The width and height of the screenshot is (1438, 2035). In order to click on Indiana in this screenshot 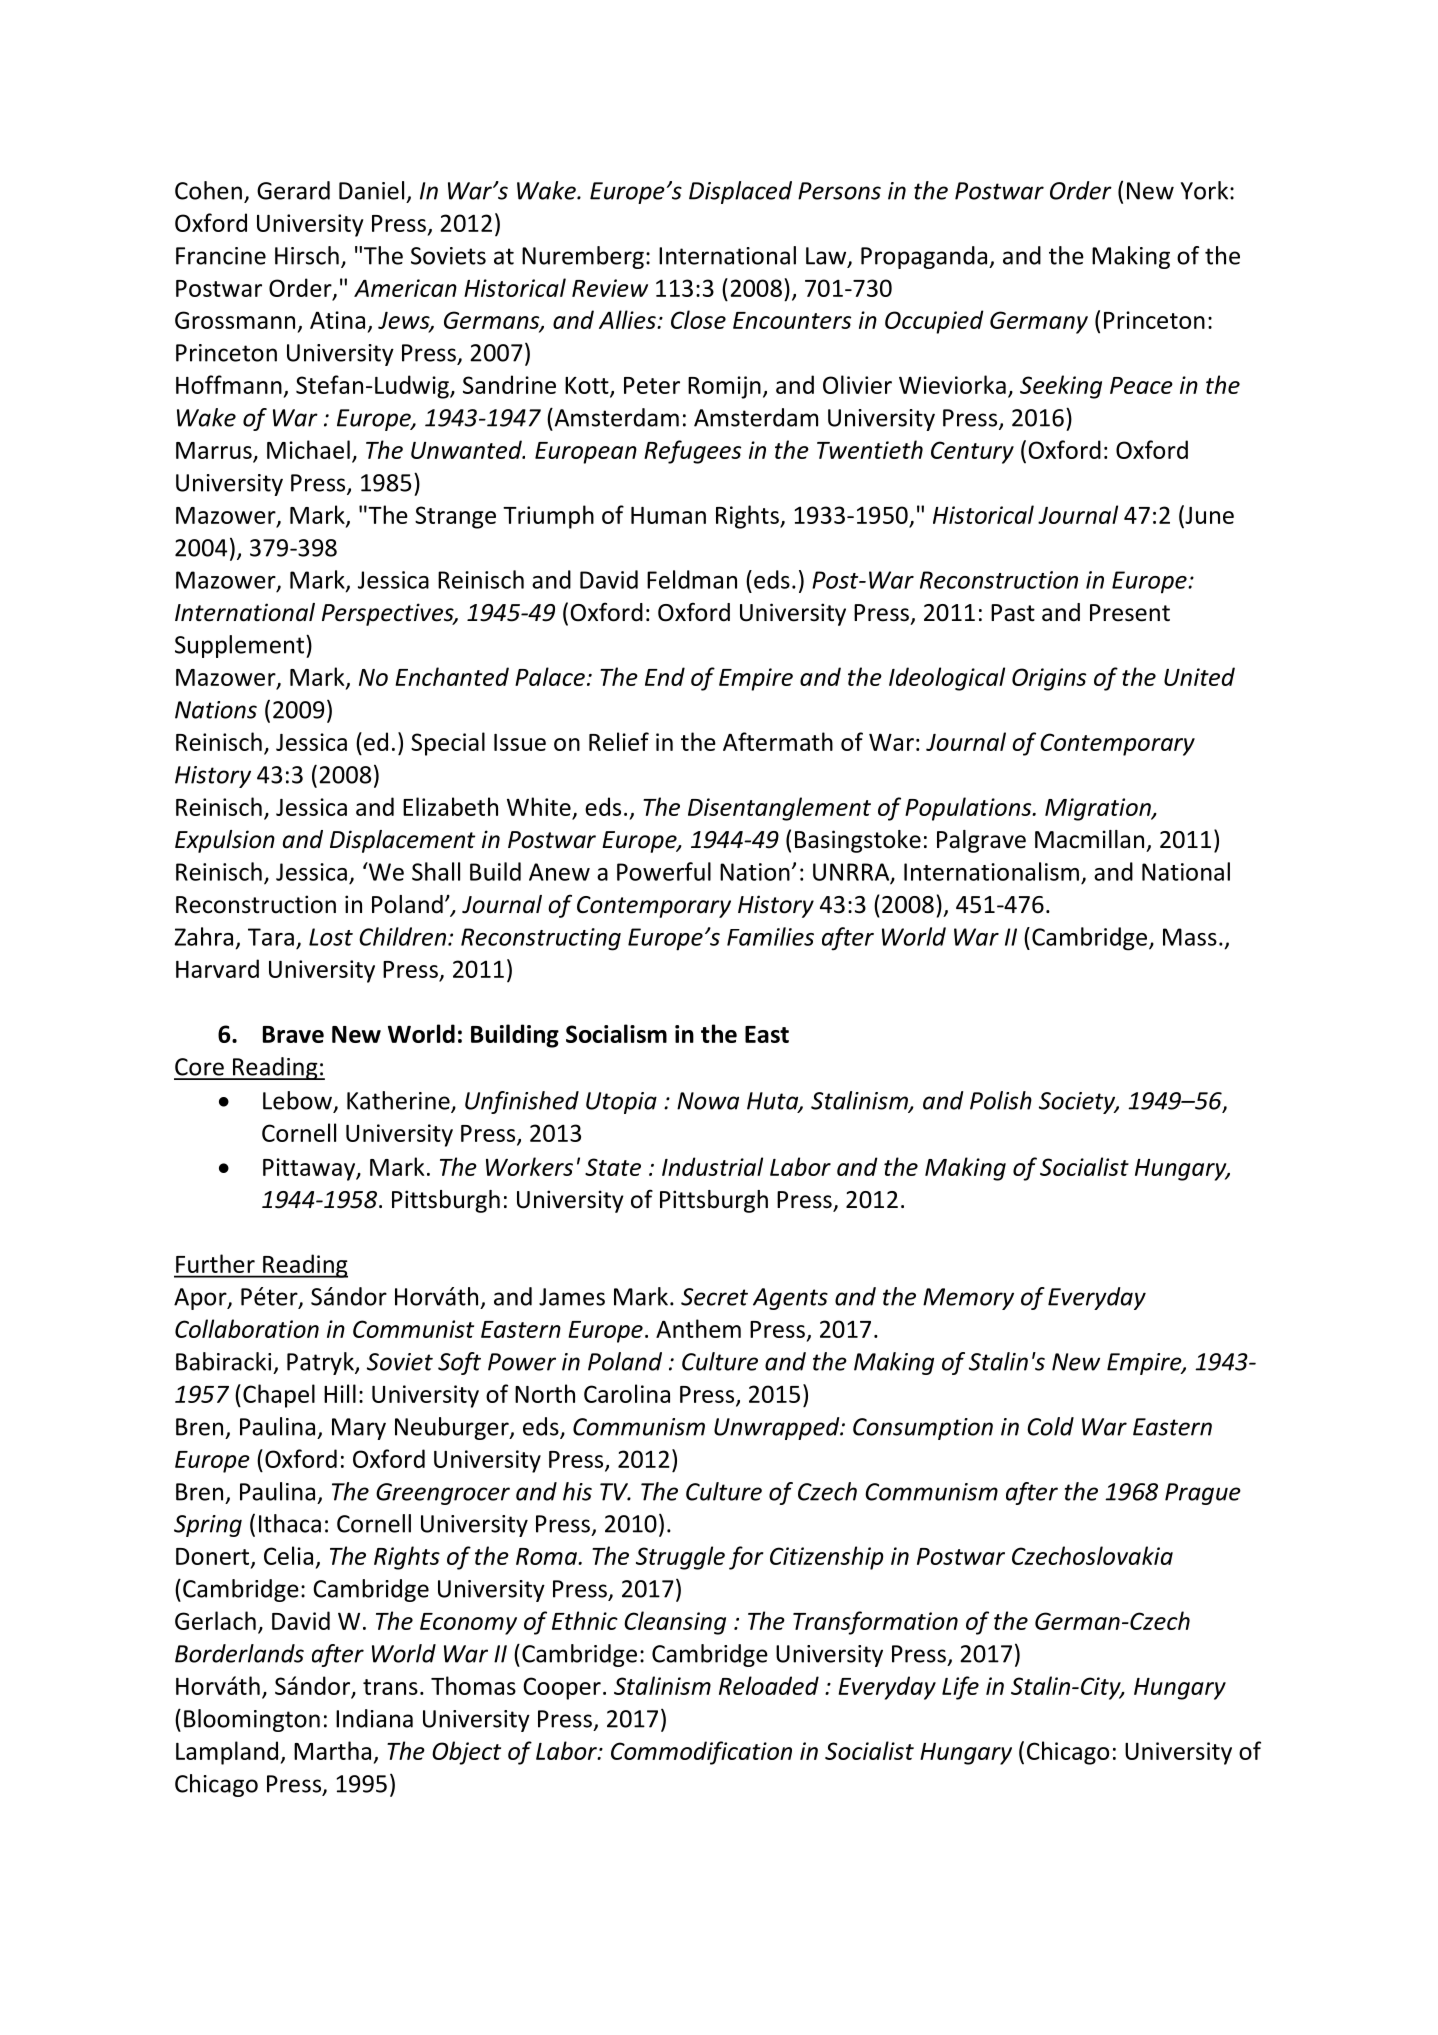, I will do `click(374, 1718)`.
